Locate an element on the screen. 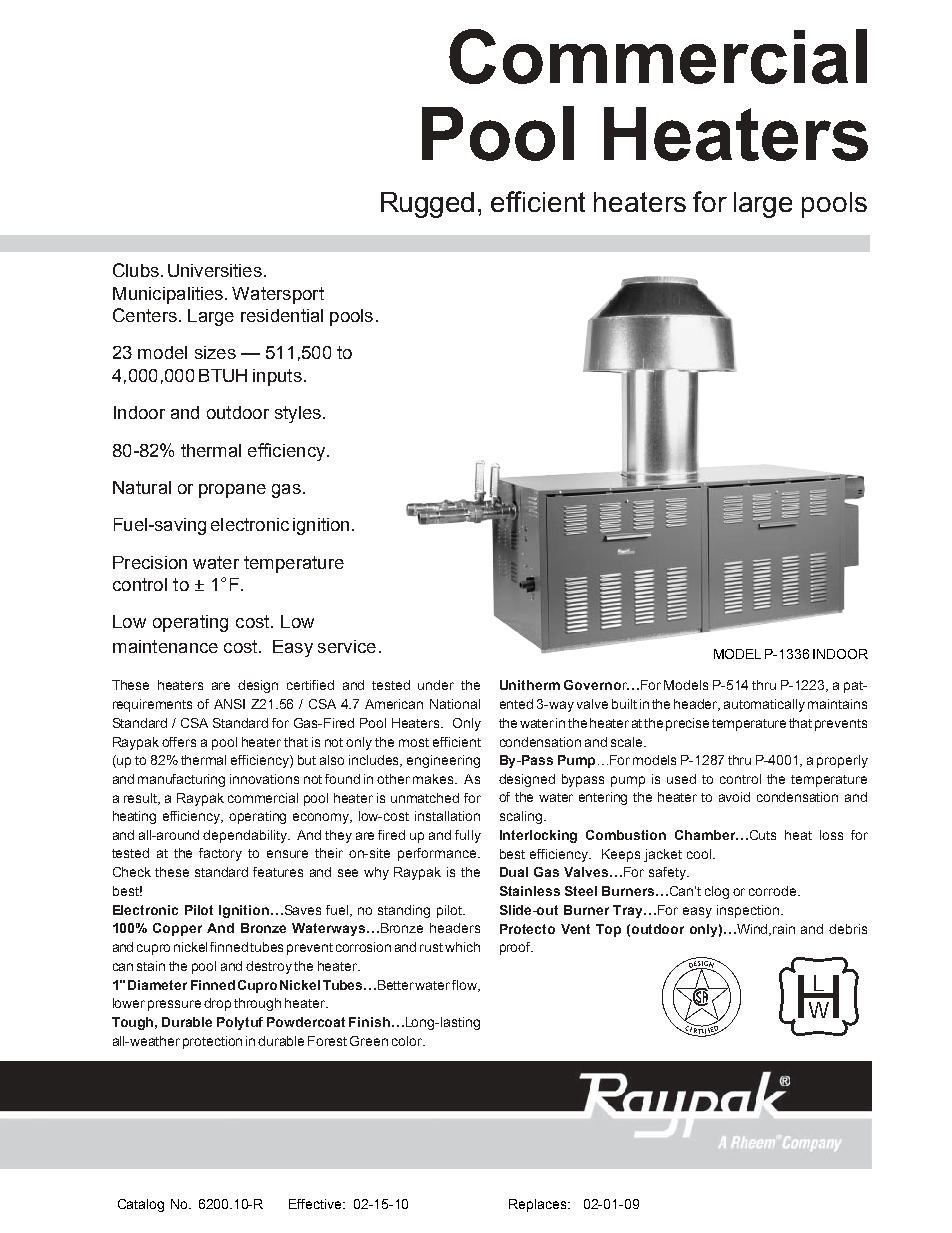 The image size is (952, 1233). Universities is located at coordinates (215, 270).
